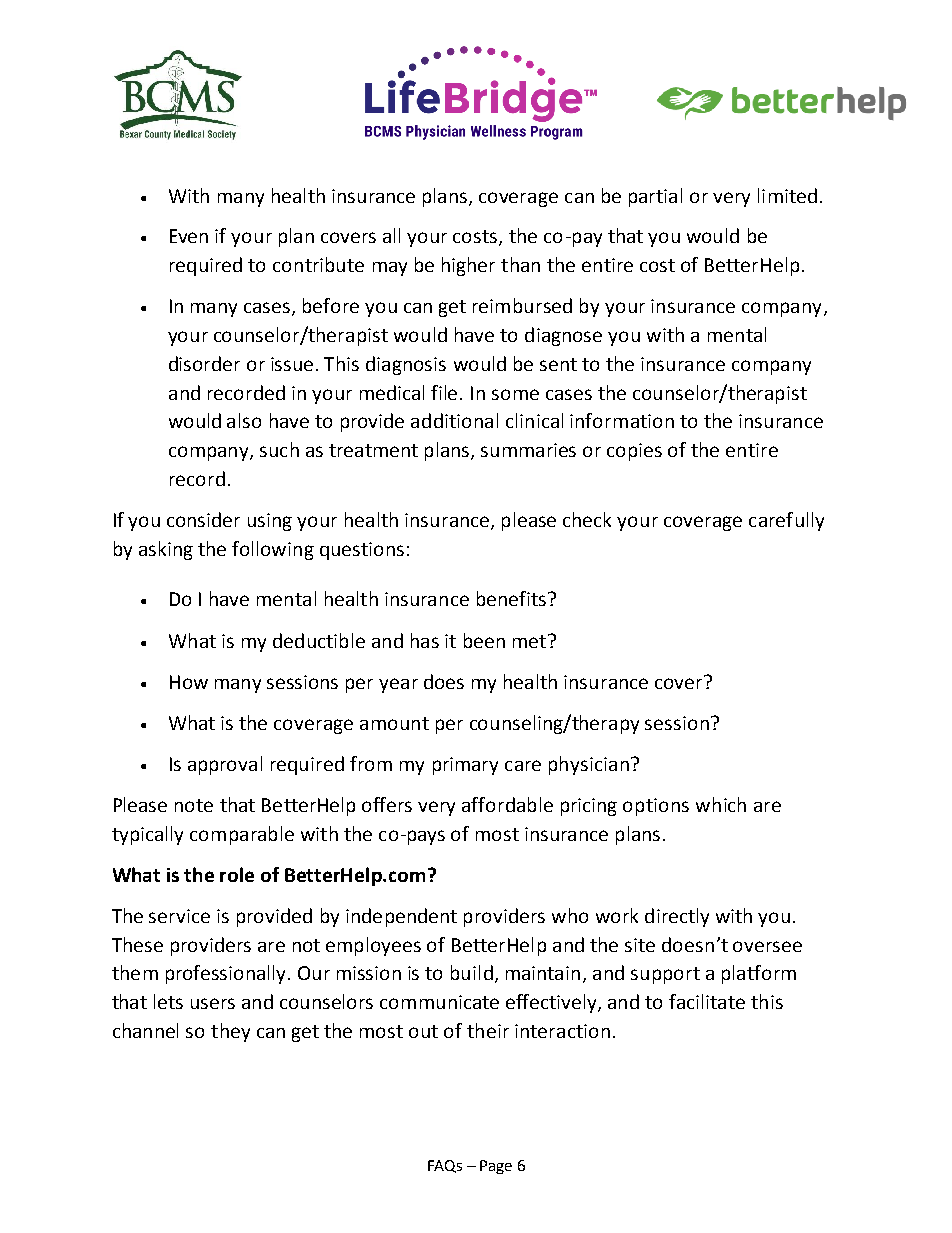 The image size is (952, 1233). Describe the element at coordinates (468, 266) in the document. I see `higher` at that location.
